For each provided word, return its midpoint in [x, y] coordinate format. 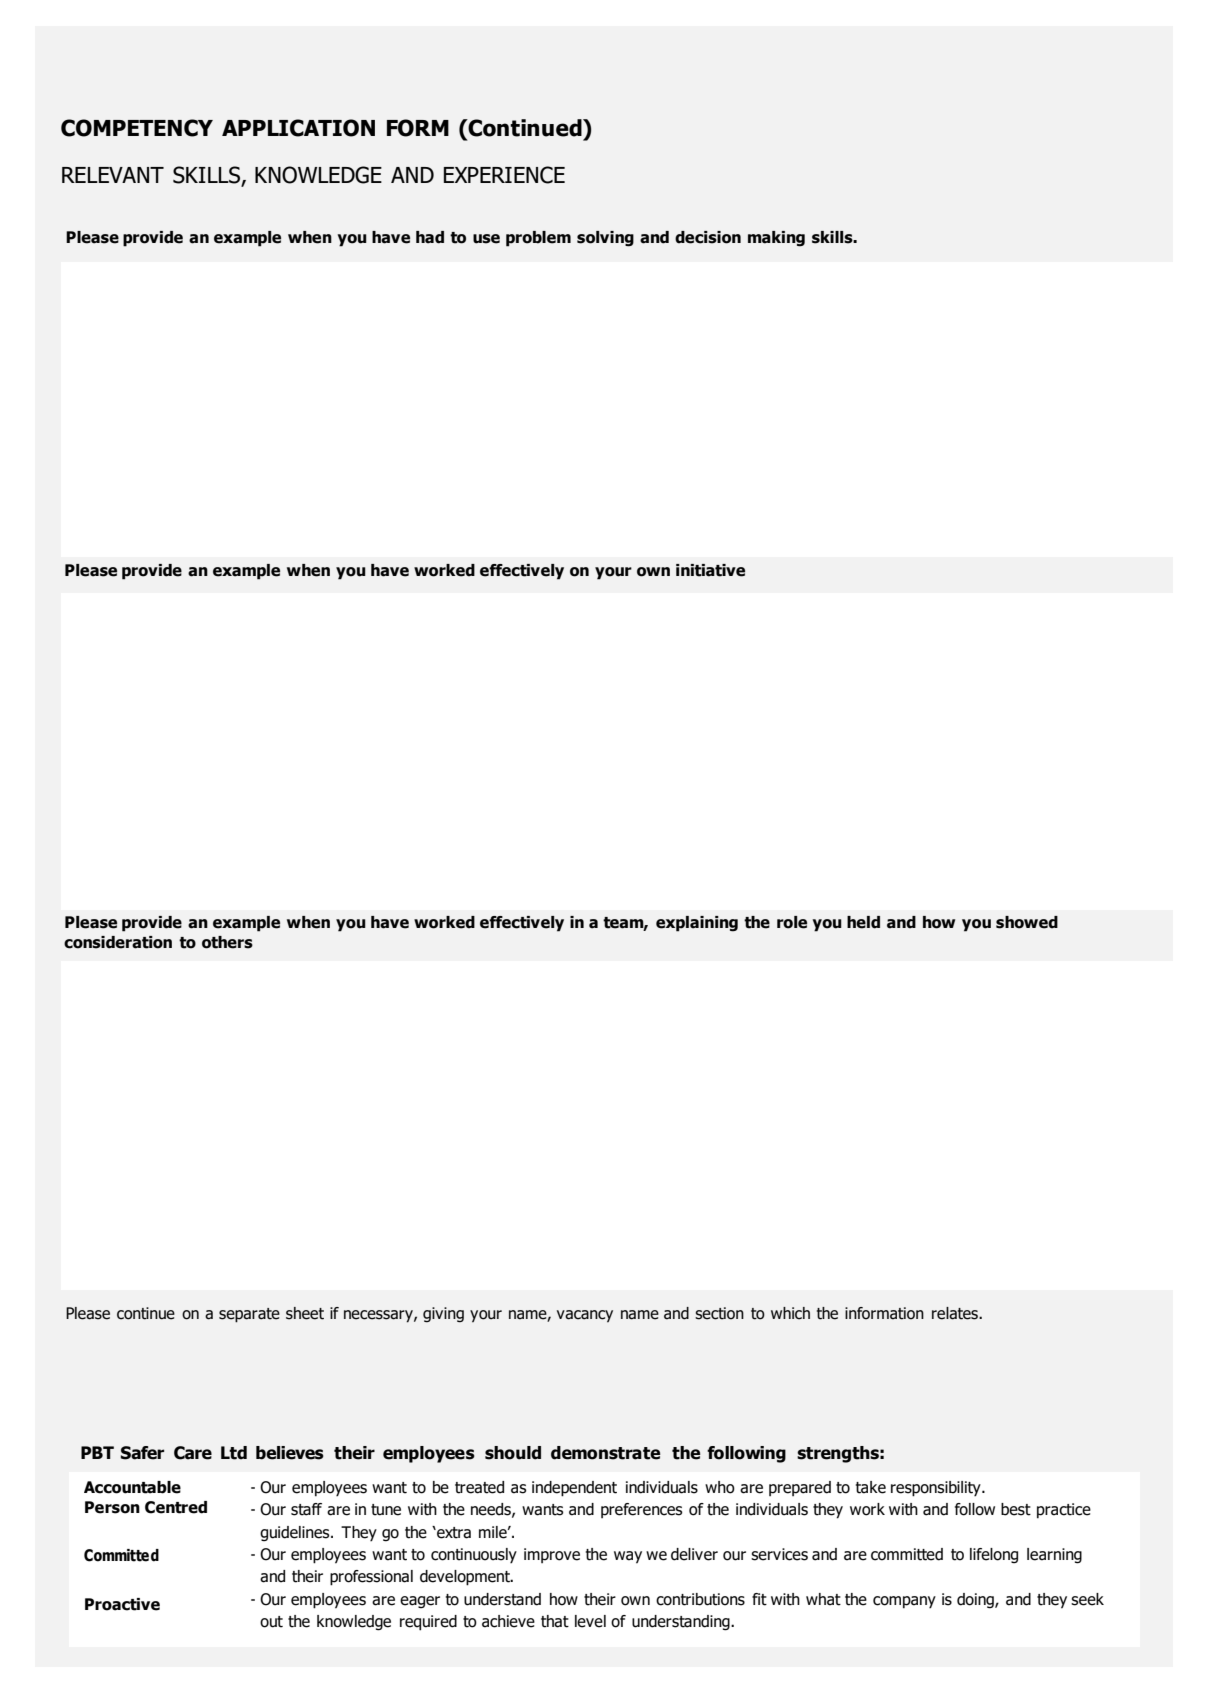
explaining [697, 924]
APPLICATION [298, 128]
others [227, 942]
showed [1027, 922]
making [776, 239]
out [271, 1622]
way [628, 1557]
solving [605, 239]
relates [956, 1313]
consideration [118, 942]
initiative [710, 570]
